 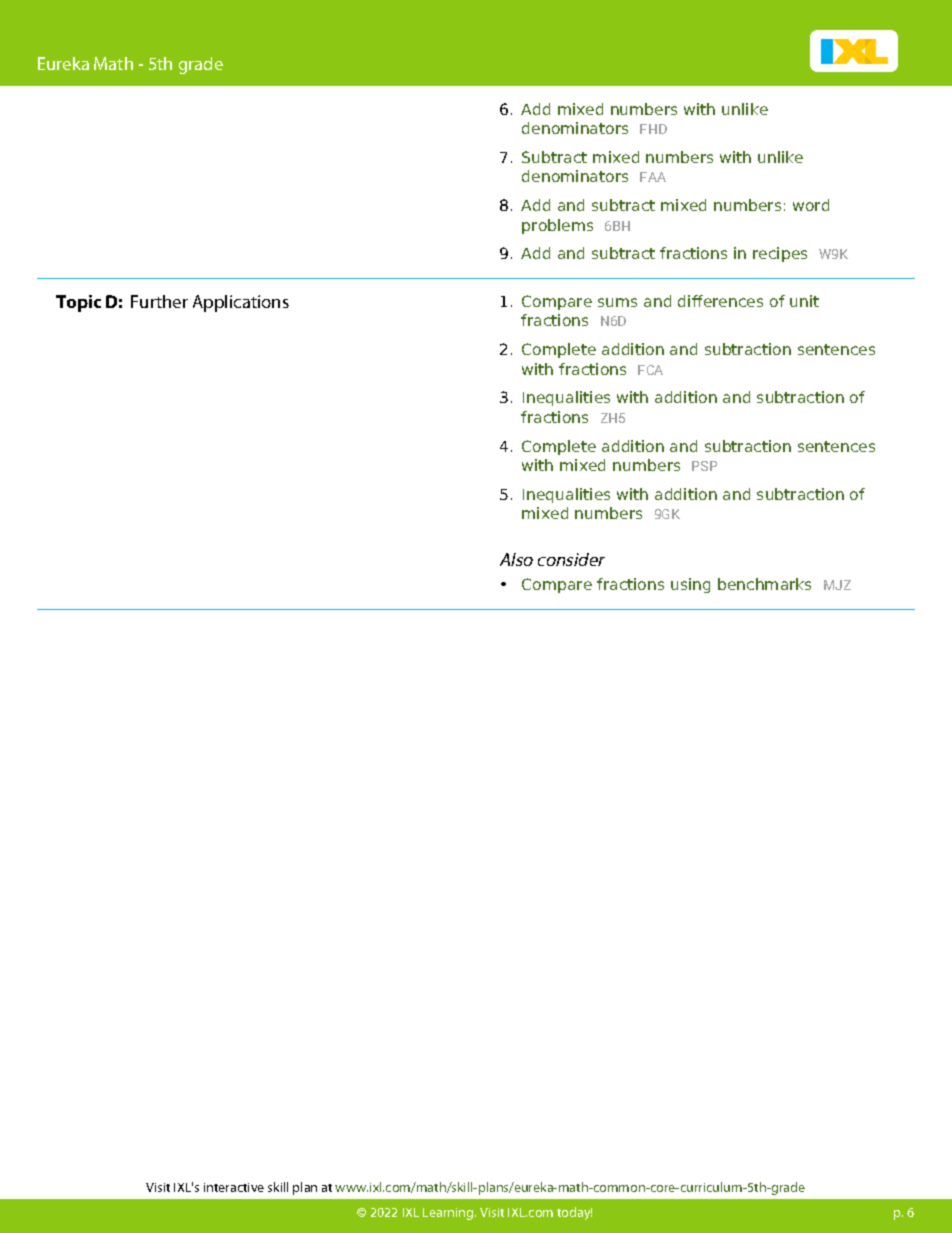 What do you see at coordinates (574, 1213) in the image?
I see `today` at bounding box center [574, 1213].
